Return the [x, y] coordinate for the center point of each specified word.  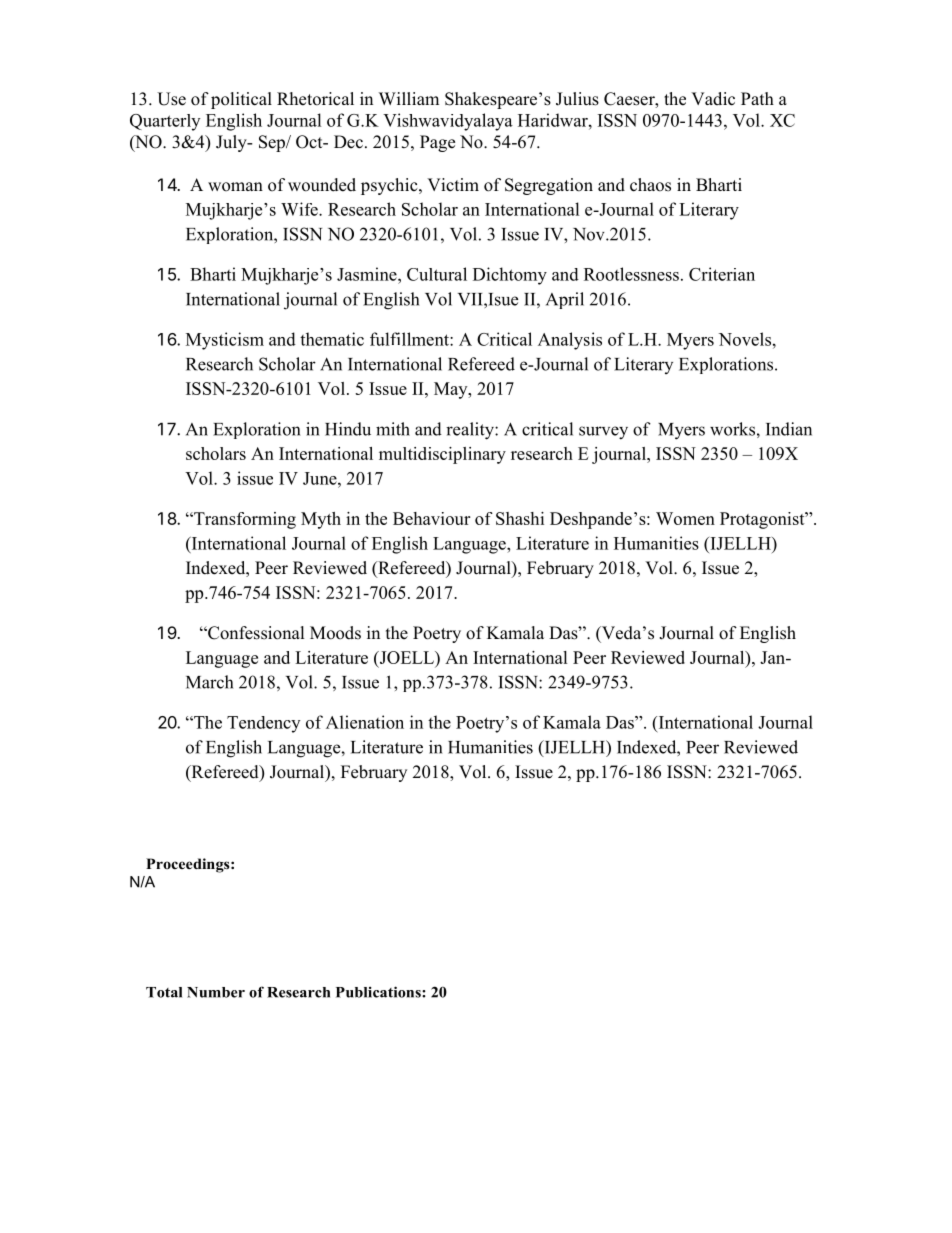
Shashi [520, 518]
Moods [335, 633]
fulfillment [410, 339]
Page [437, 143]
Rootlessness [631, 274]
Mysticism [225, 341]
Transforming [244, 520]
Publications [379, 992]
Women [685, 518]
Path [757, 98]
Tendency [263, 724]
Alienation [365, 722]
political [241, 100]
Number [216, 992]
